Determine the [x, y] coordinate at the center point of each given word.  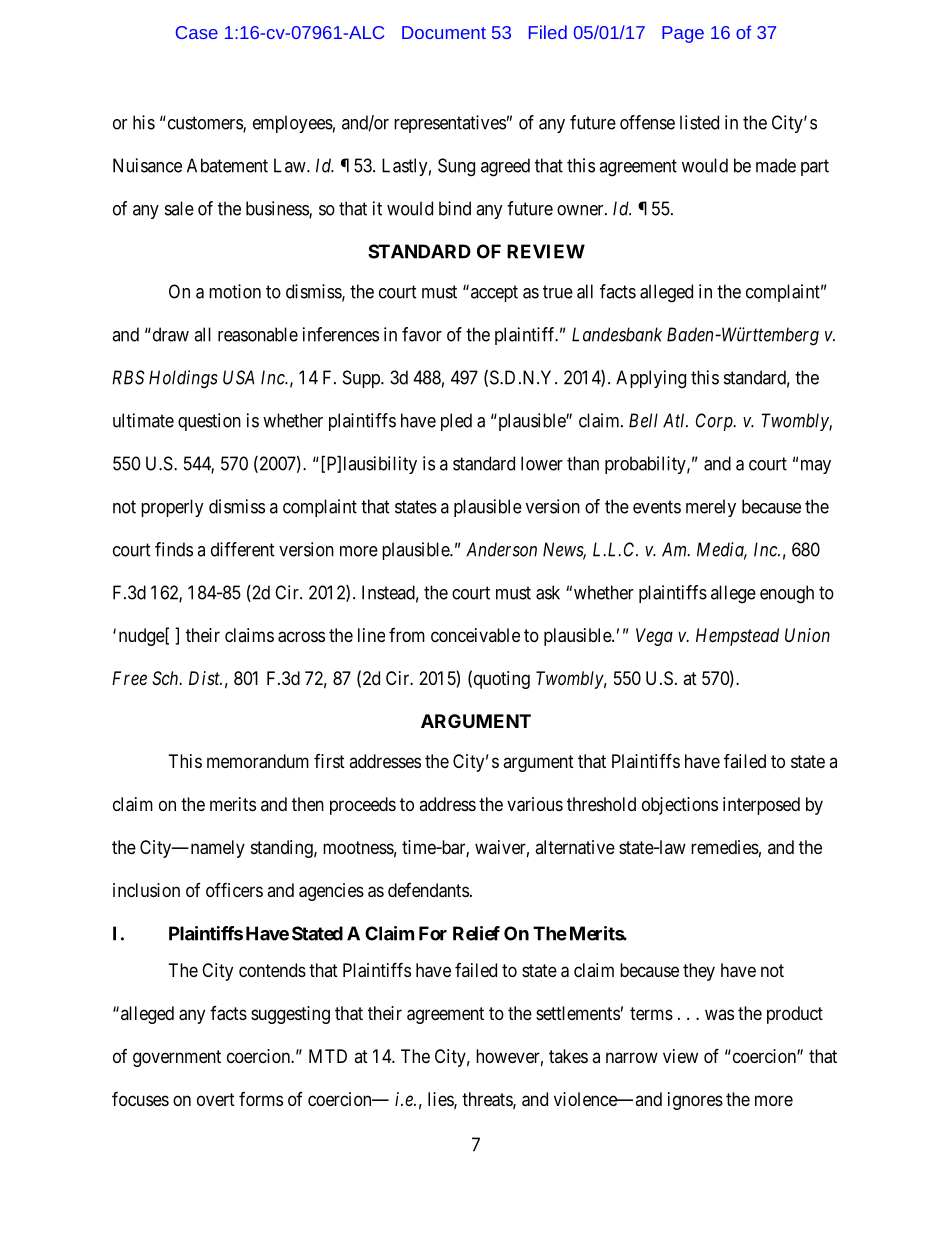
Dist [205, 678]
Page [683, 34]
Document [444, 32]
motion [235, 291]
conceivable [475, 635]
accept [493, 293]
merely [711, 508]
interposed [761, 806]
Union [807, 635]
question [209, 422]
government [177, 1058]
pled [456, 422]
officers [234, 889]
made [776, 165]
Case [197, 32]
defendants [428, 890]
